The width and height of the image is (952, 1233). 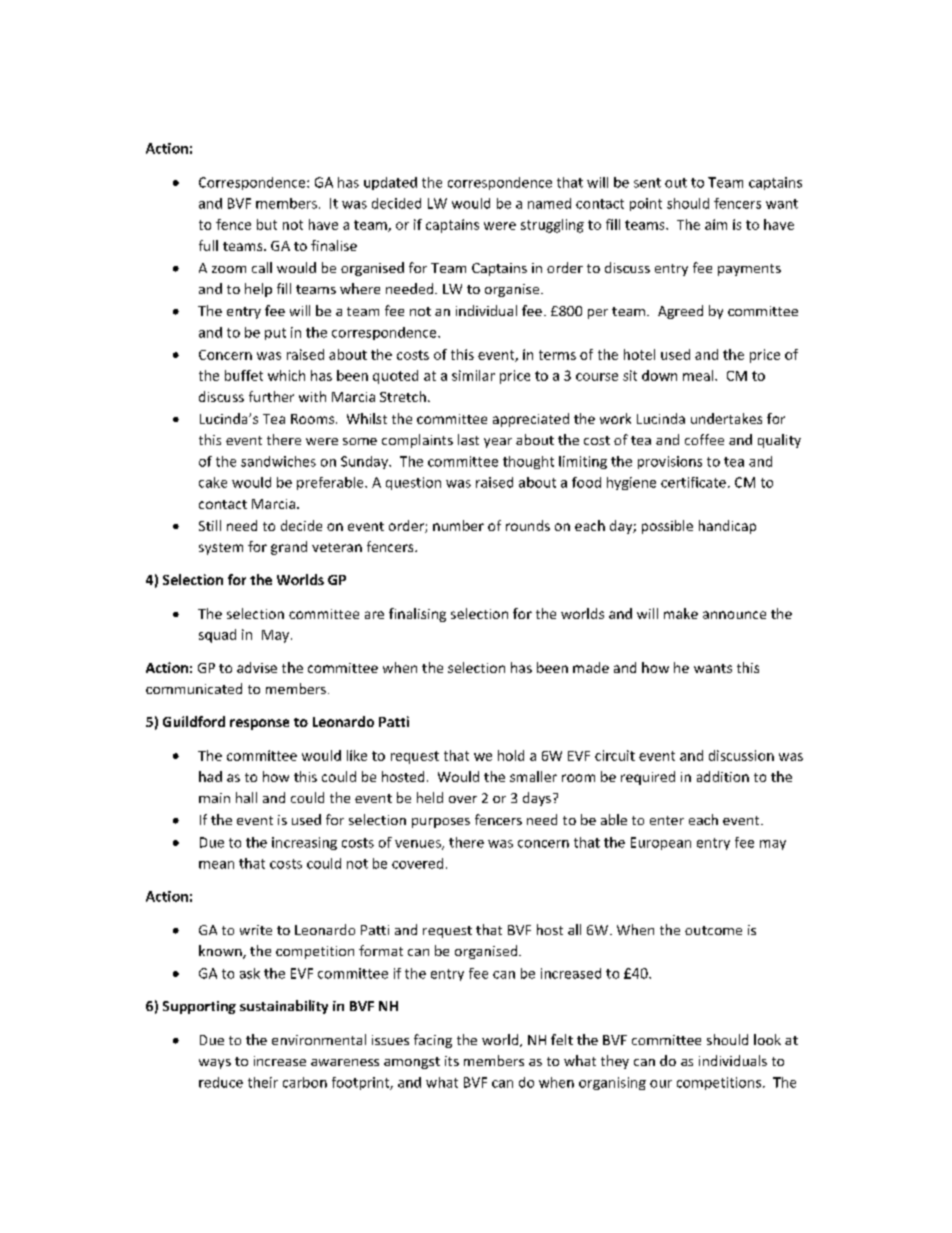 What do you see at coordinates (716, 224) in the image?
I see `aim` at bounding box center [716, 224].
